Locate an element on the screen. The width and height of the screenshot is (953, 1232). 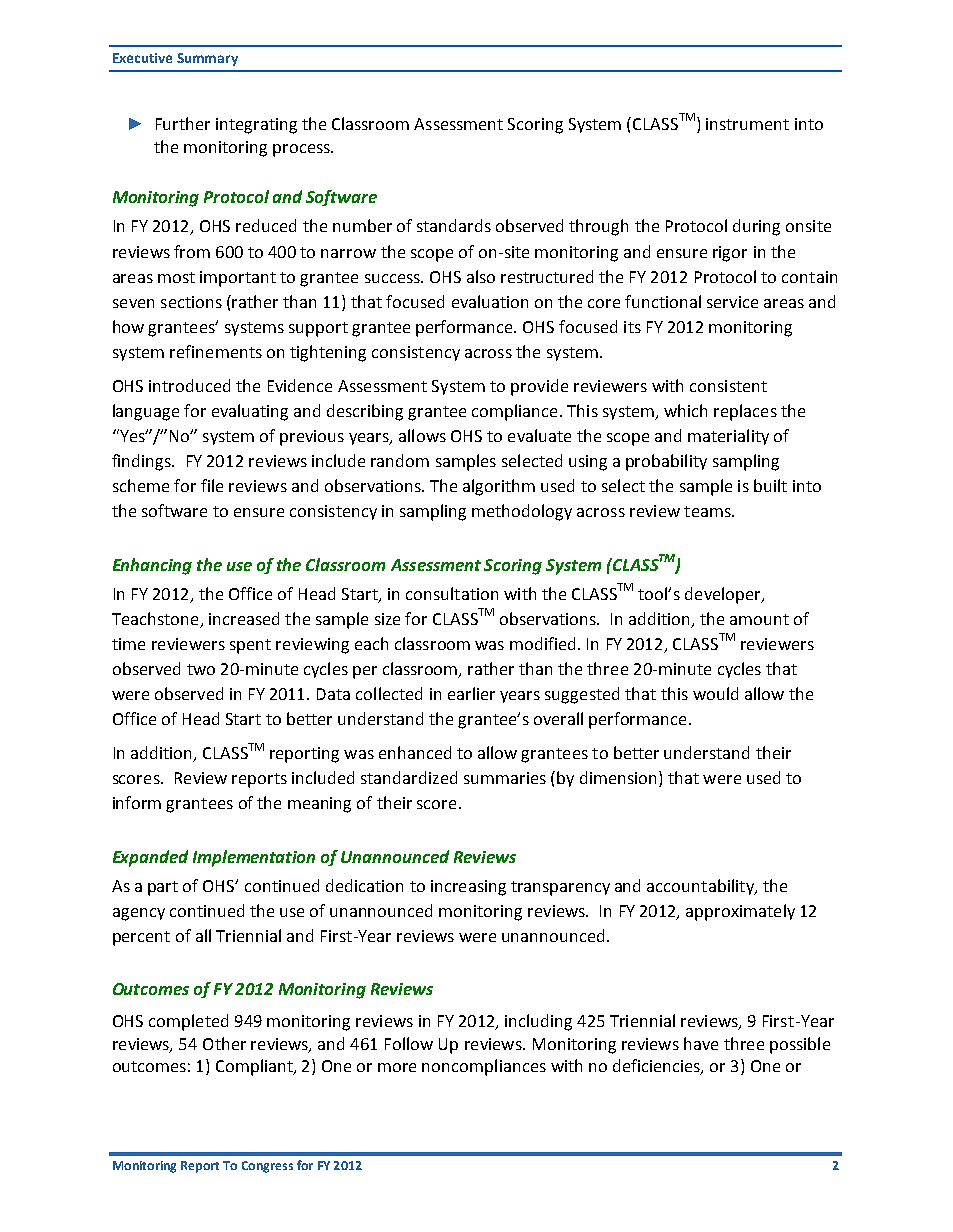
instrument is located at coordinates (747, 124).
